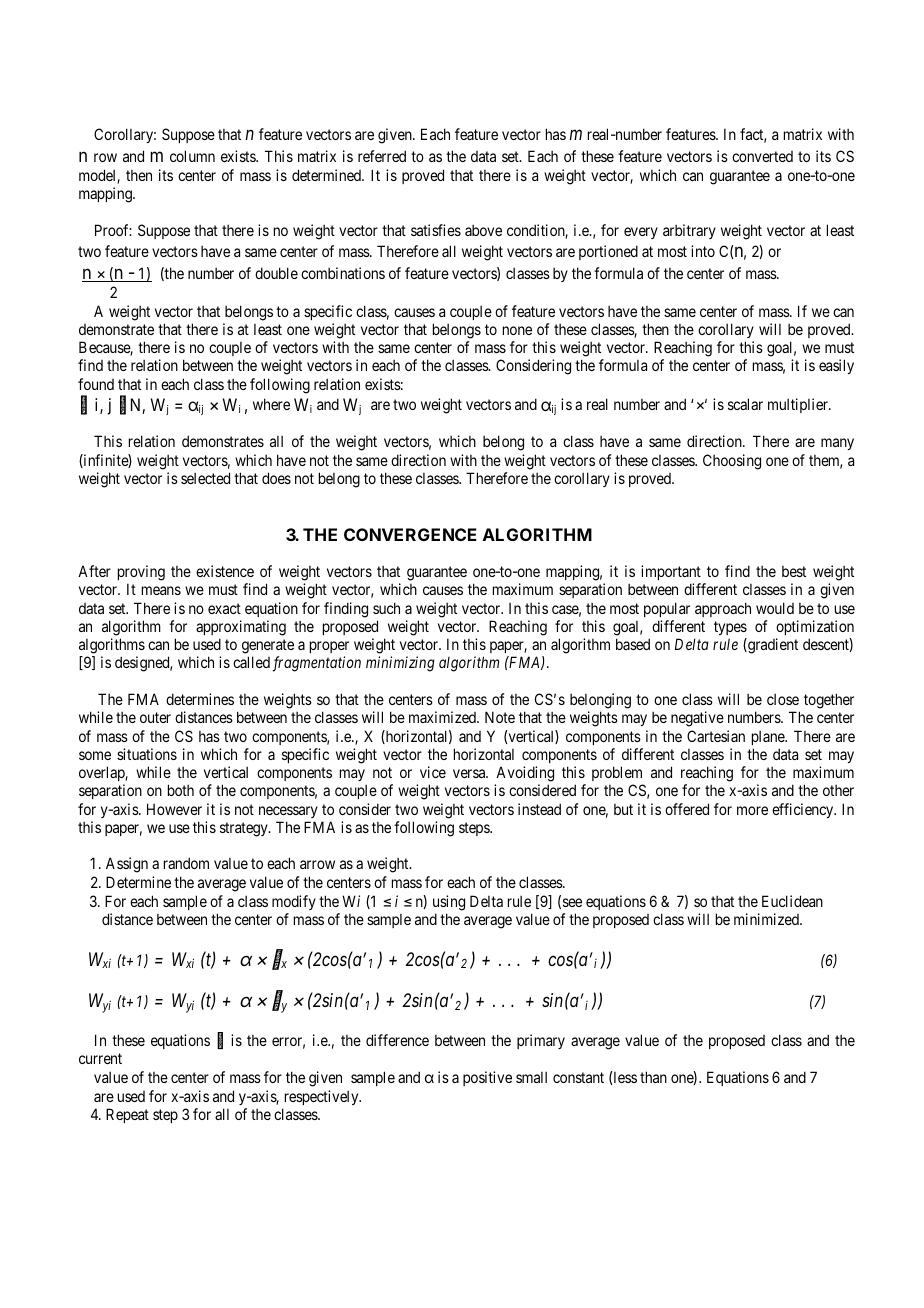 This image has height=1308, width=924. I want to click on gradient, so click(772, 646).
